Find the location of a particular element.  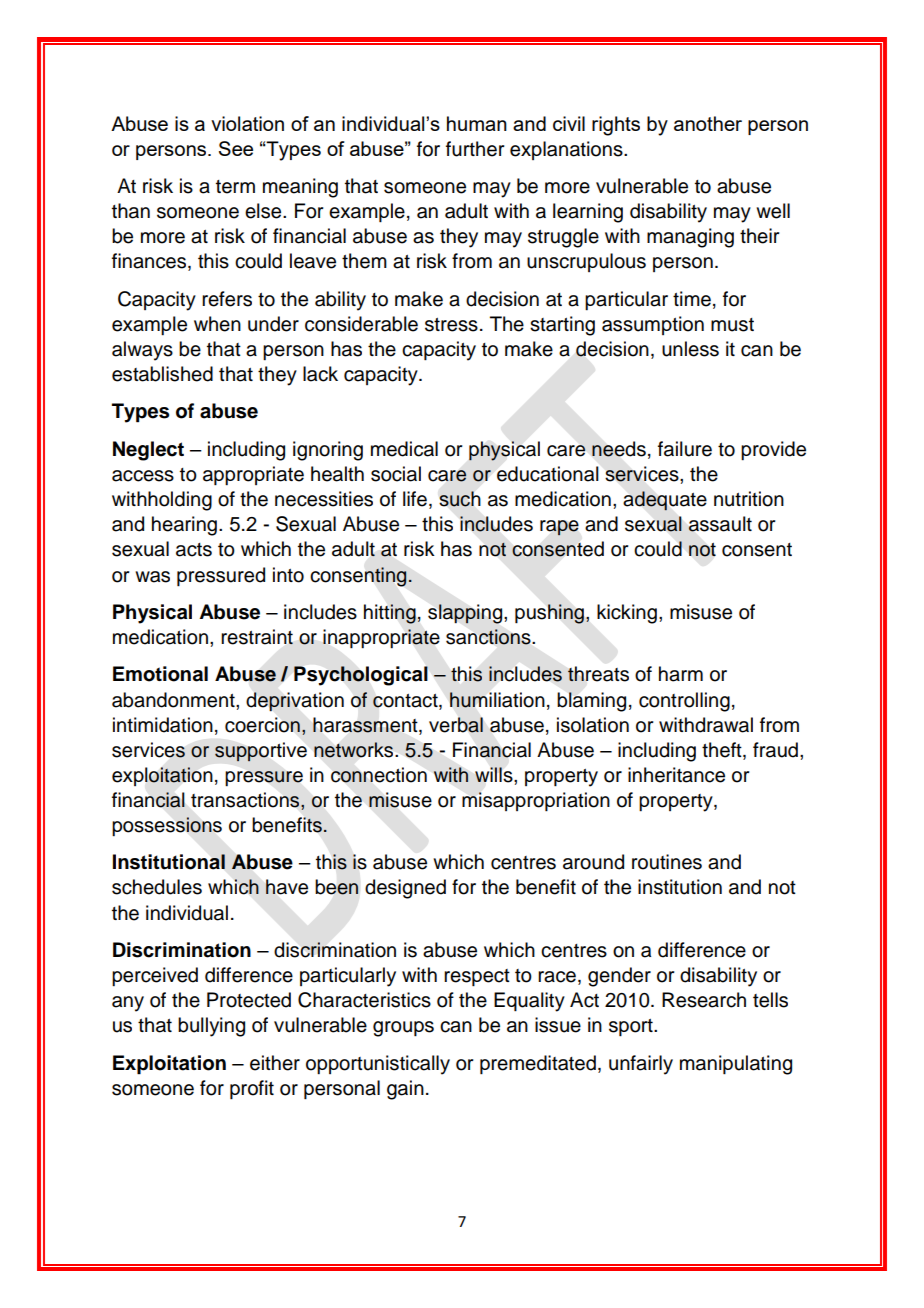

another is located at coordinates (708, 123).
